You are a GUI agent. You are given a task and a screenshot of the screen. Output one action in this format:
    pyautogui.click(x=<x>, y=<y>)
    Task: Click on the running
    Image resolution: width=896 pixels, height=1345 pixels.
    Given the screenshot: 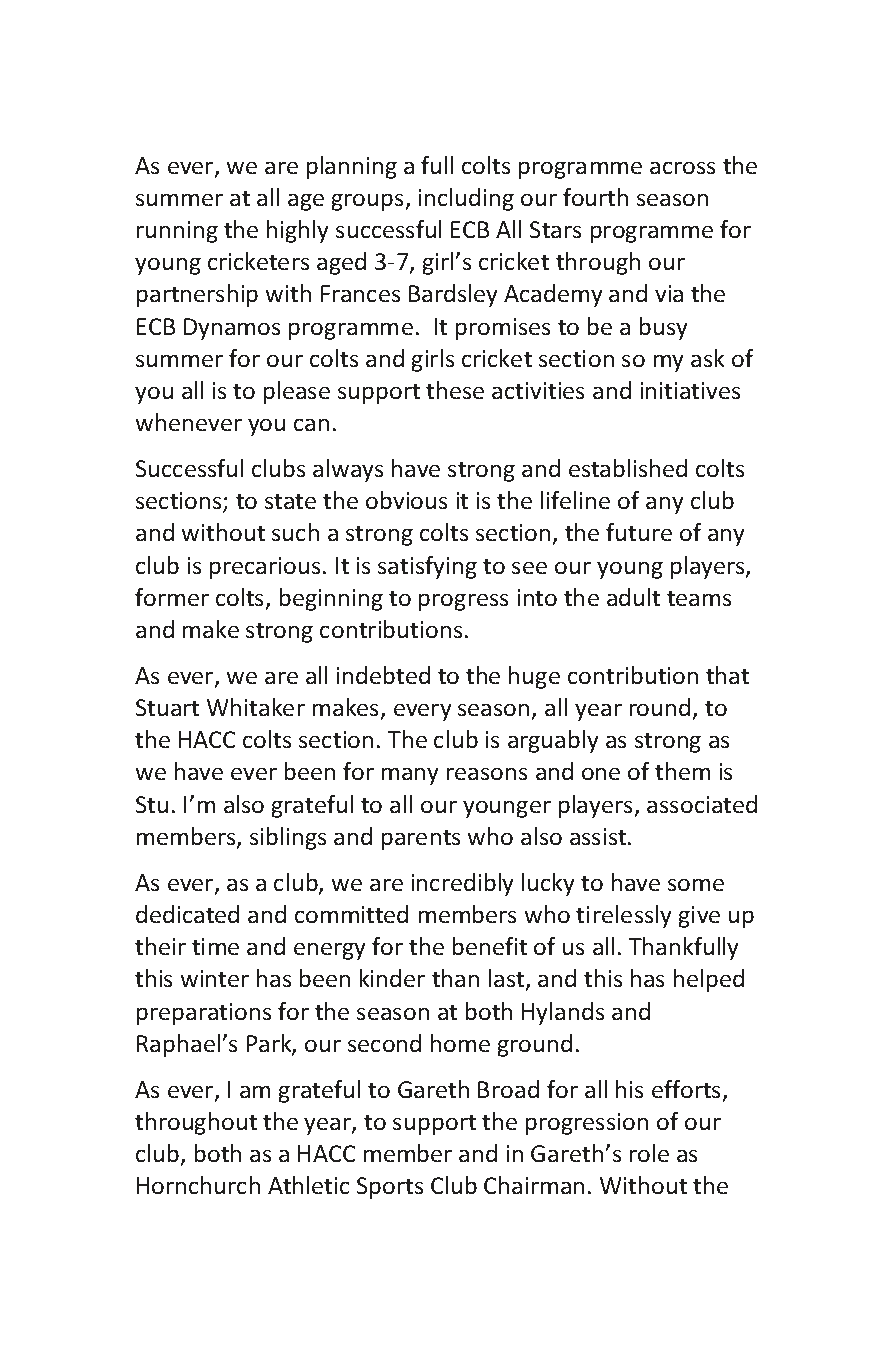 What is the action you would take?
    pyautogui.click(x=177, y=232)
